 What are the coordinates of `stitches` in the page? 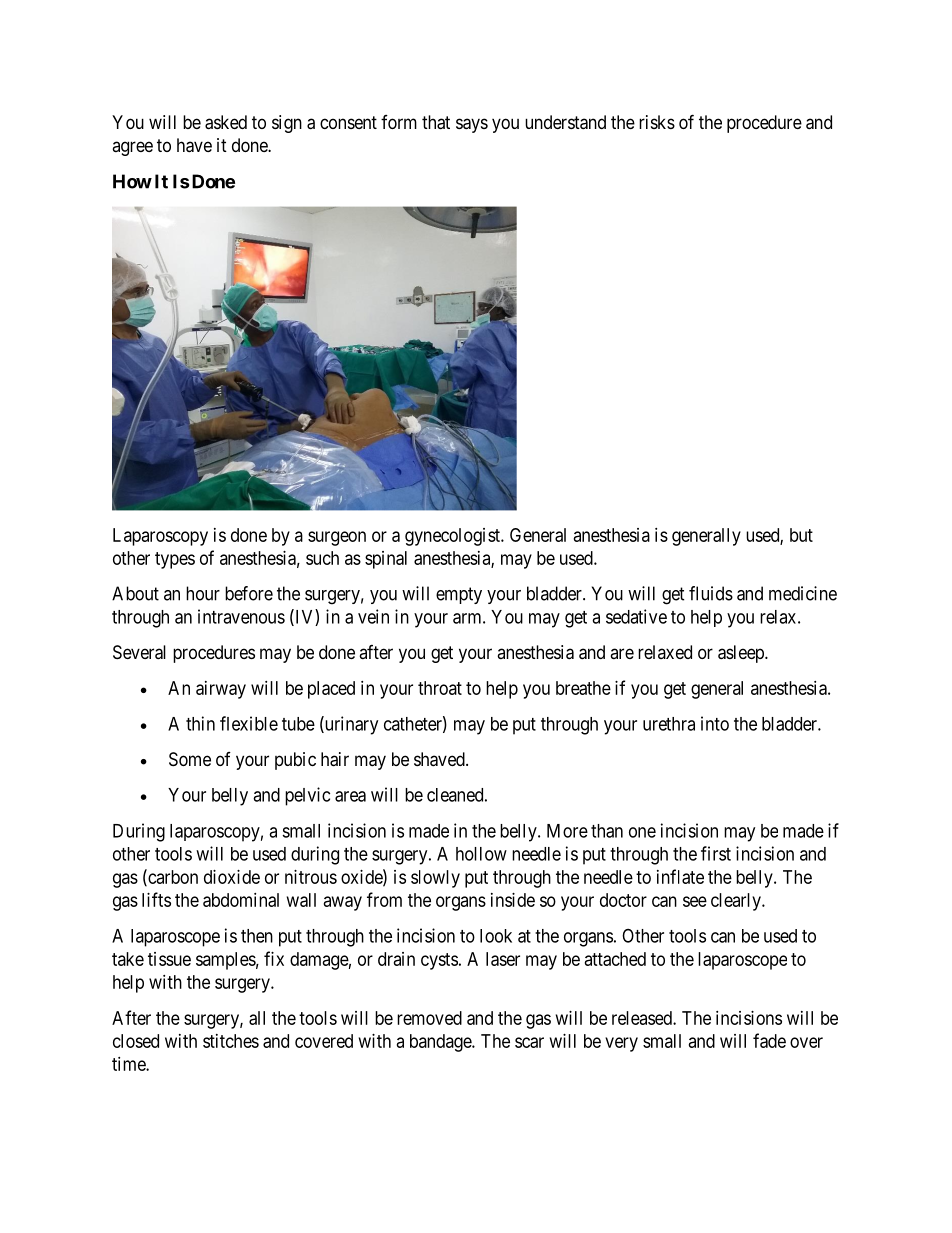 It's located at (231, 1041).
